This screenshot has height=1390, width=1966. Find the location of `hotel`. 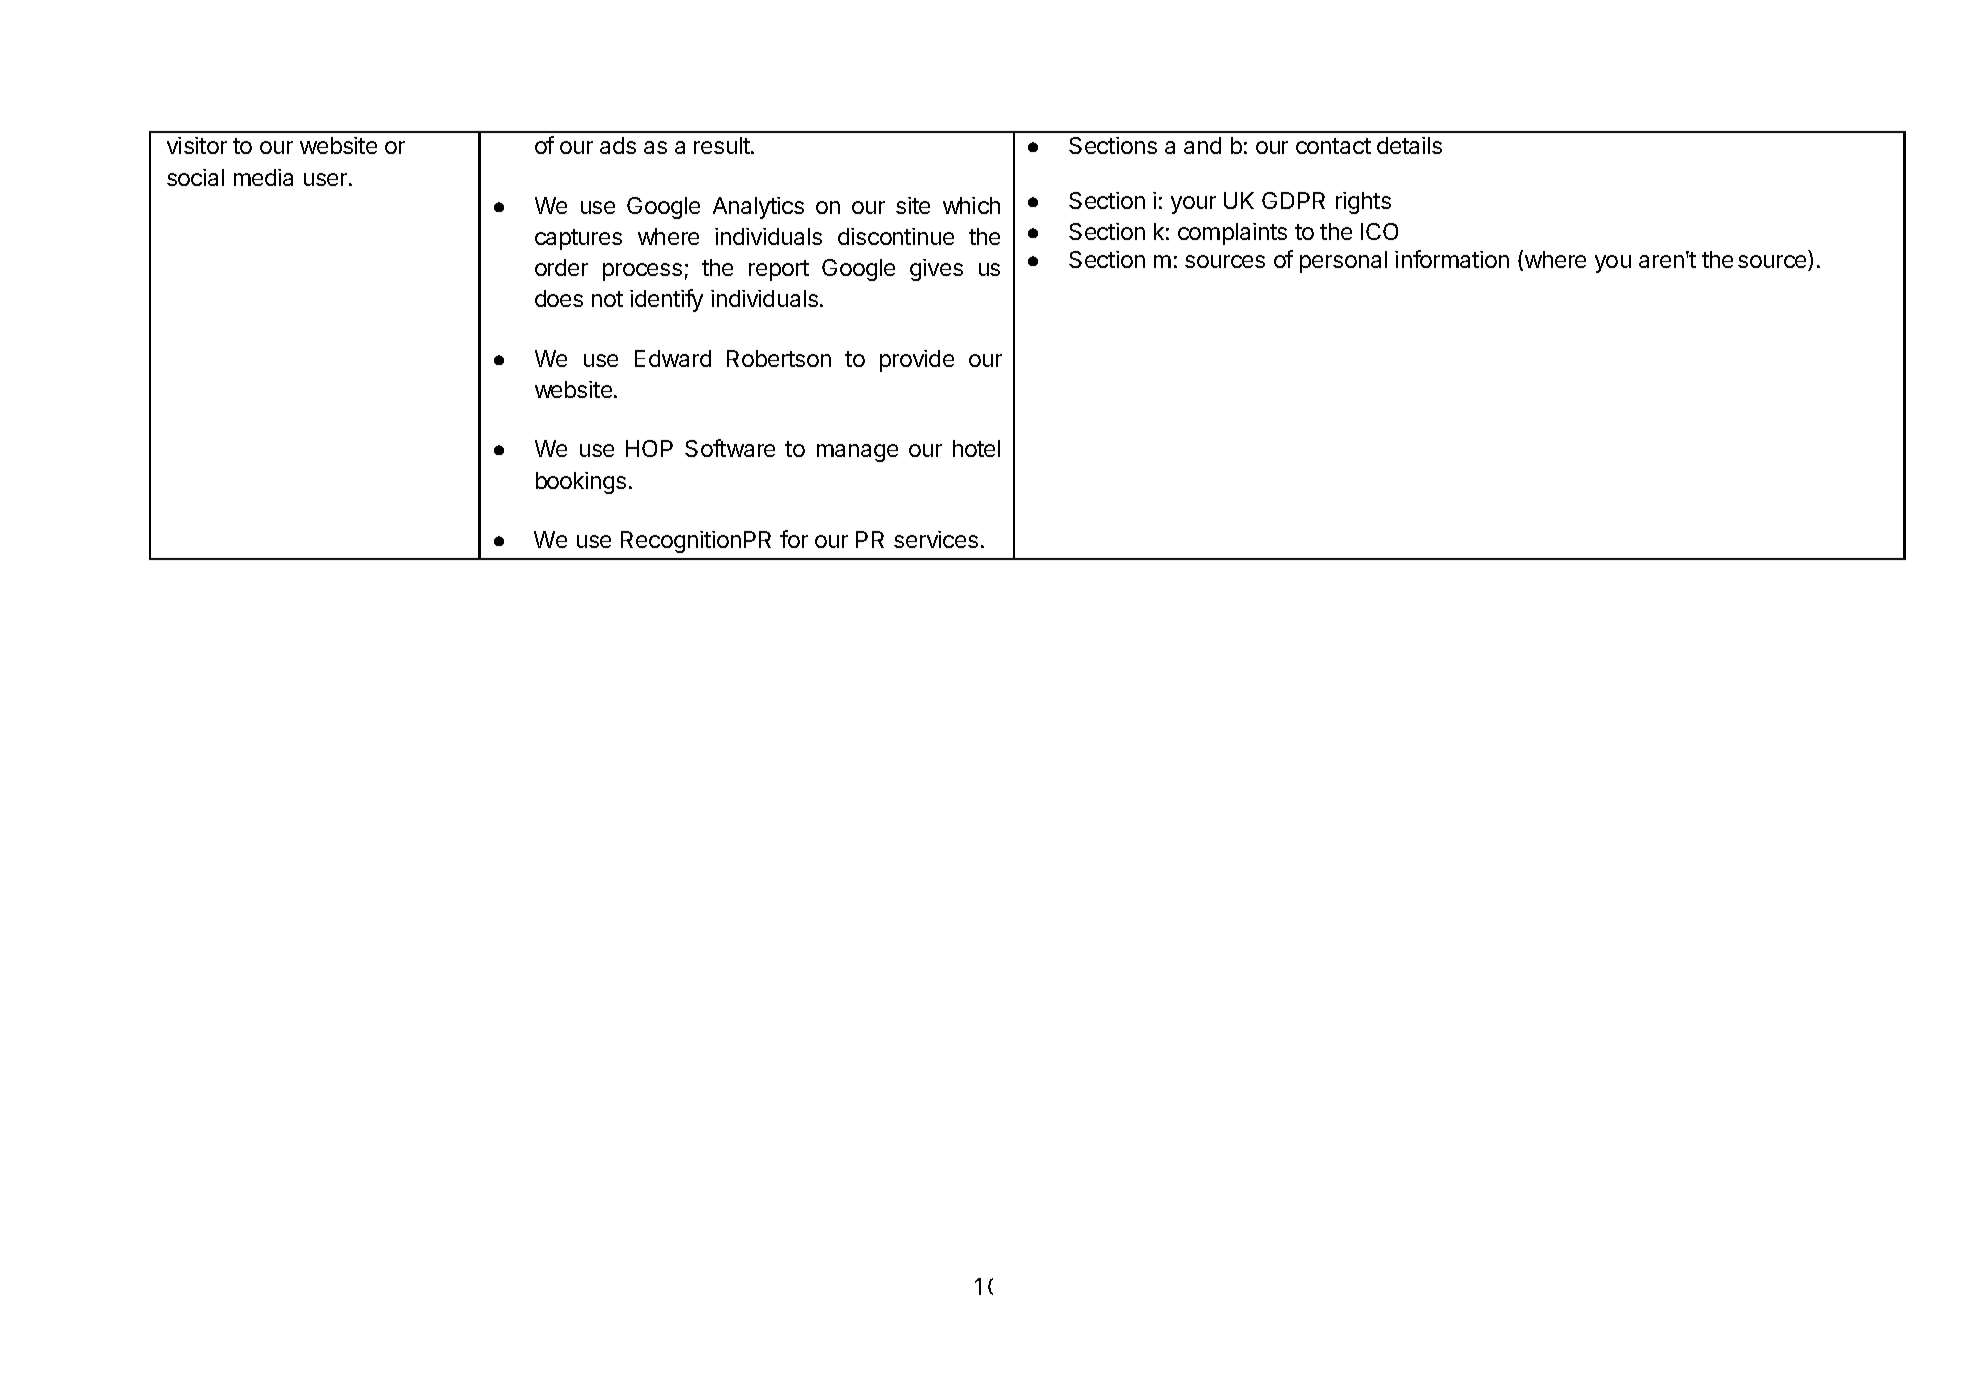

hotel is located at coordinates (976, 448).
